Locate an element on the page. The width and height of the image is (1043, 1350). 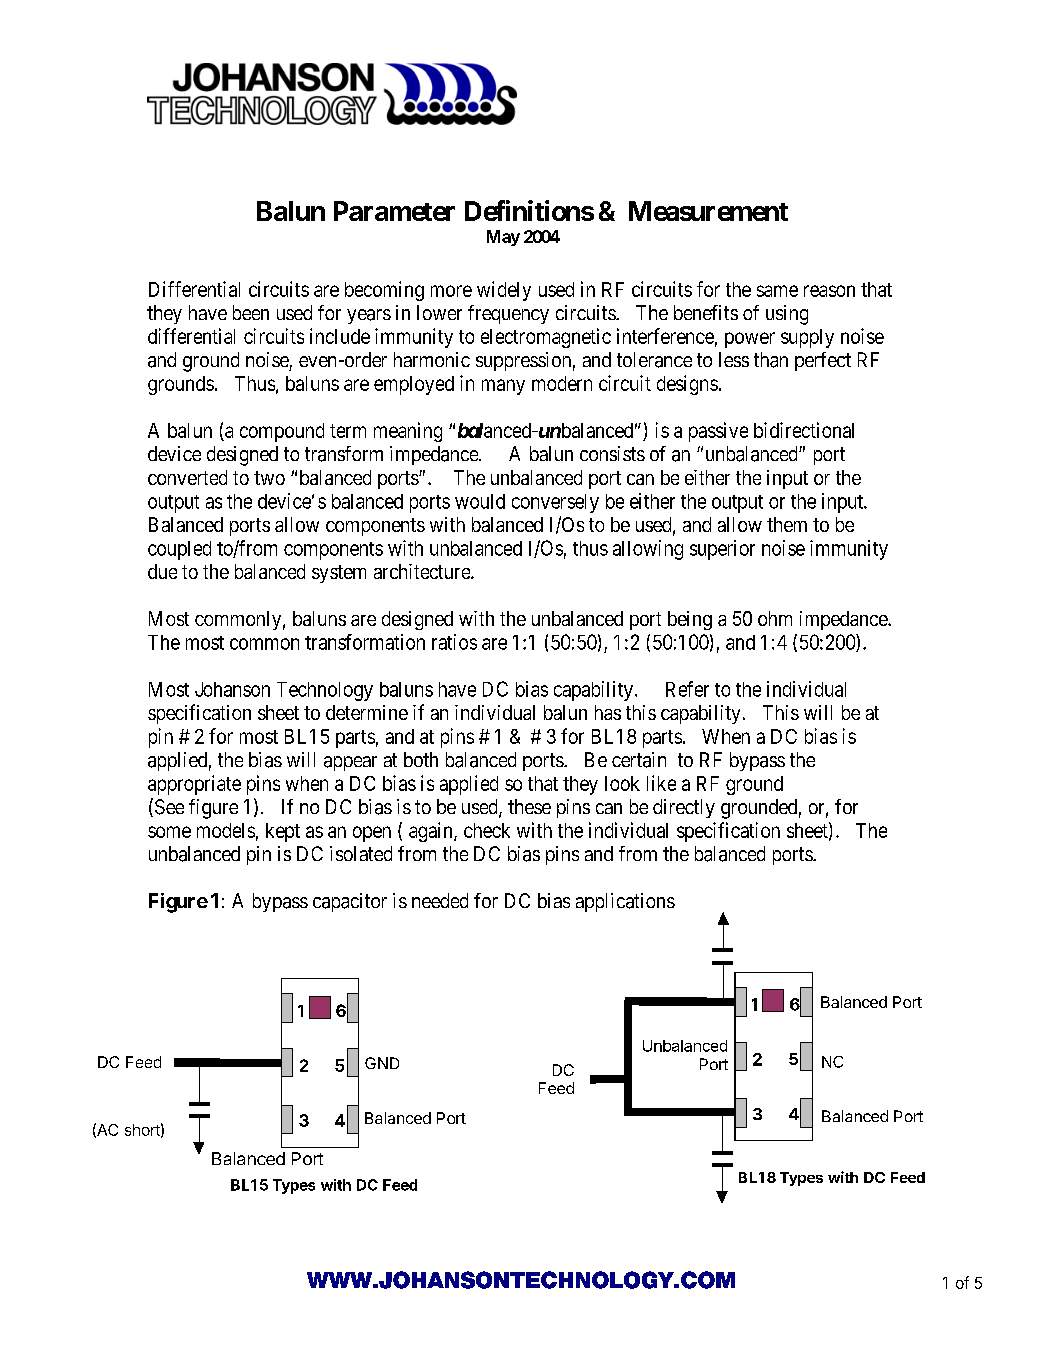
many is located at coordinates (503, 387).
